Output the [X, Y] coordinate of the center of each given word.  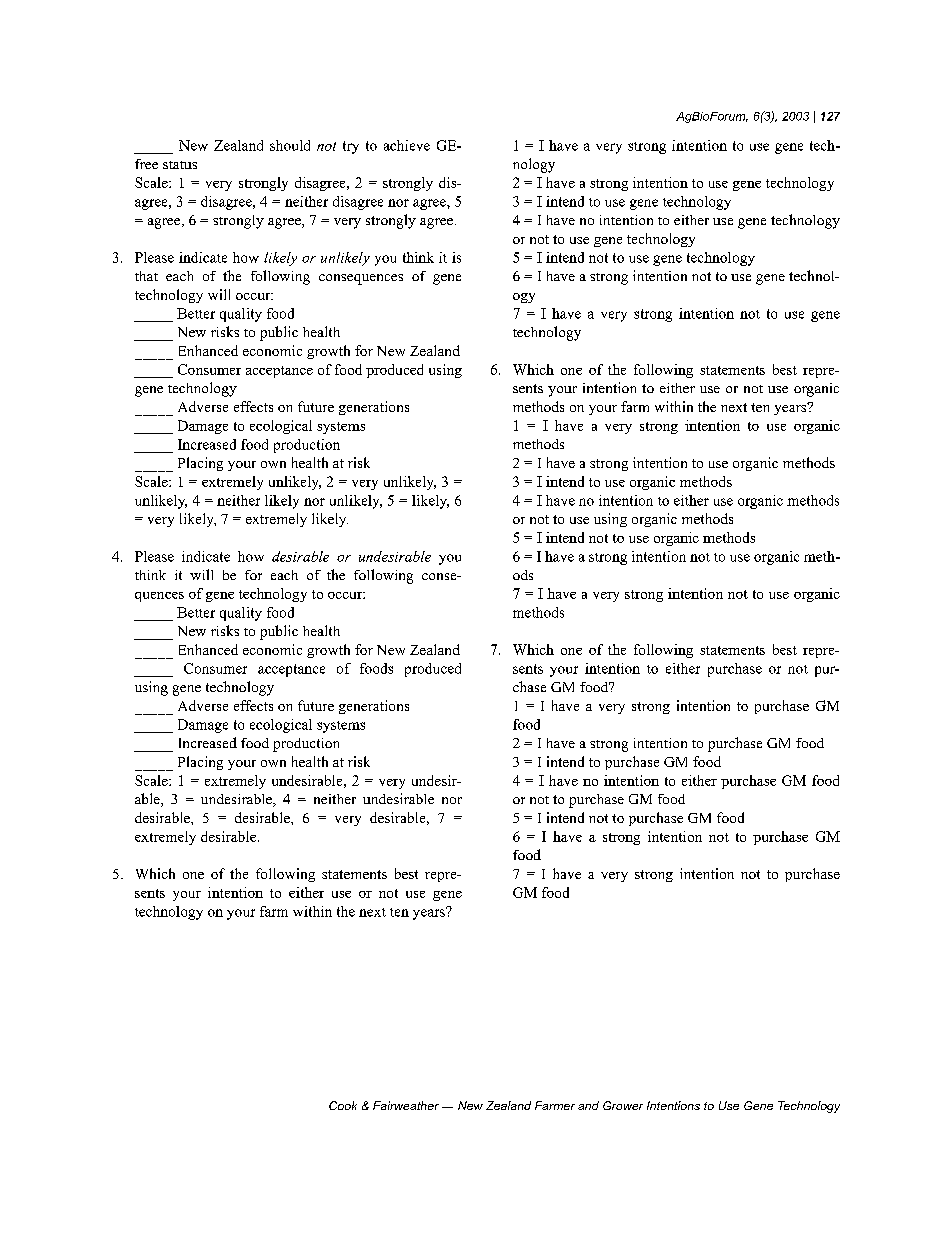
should [290, 145]
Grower [623, 1105]
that [146, 276]
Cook [343, 1105]
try [351, 147]
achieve [407, 145]
